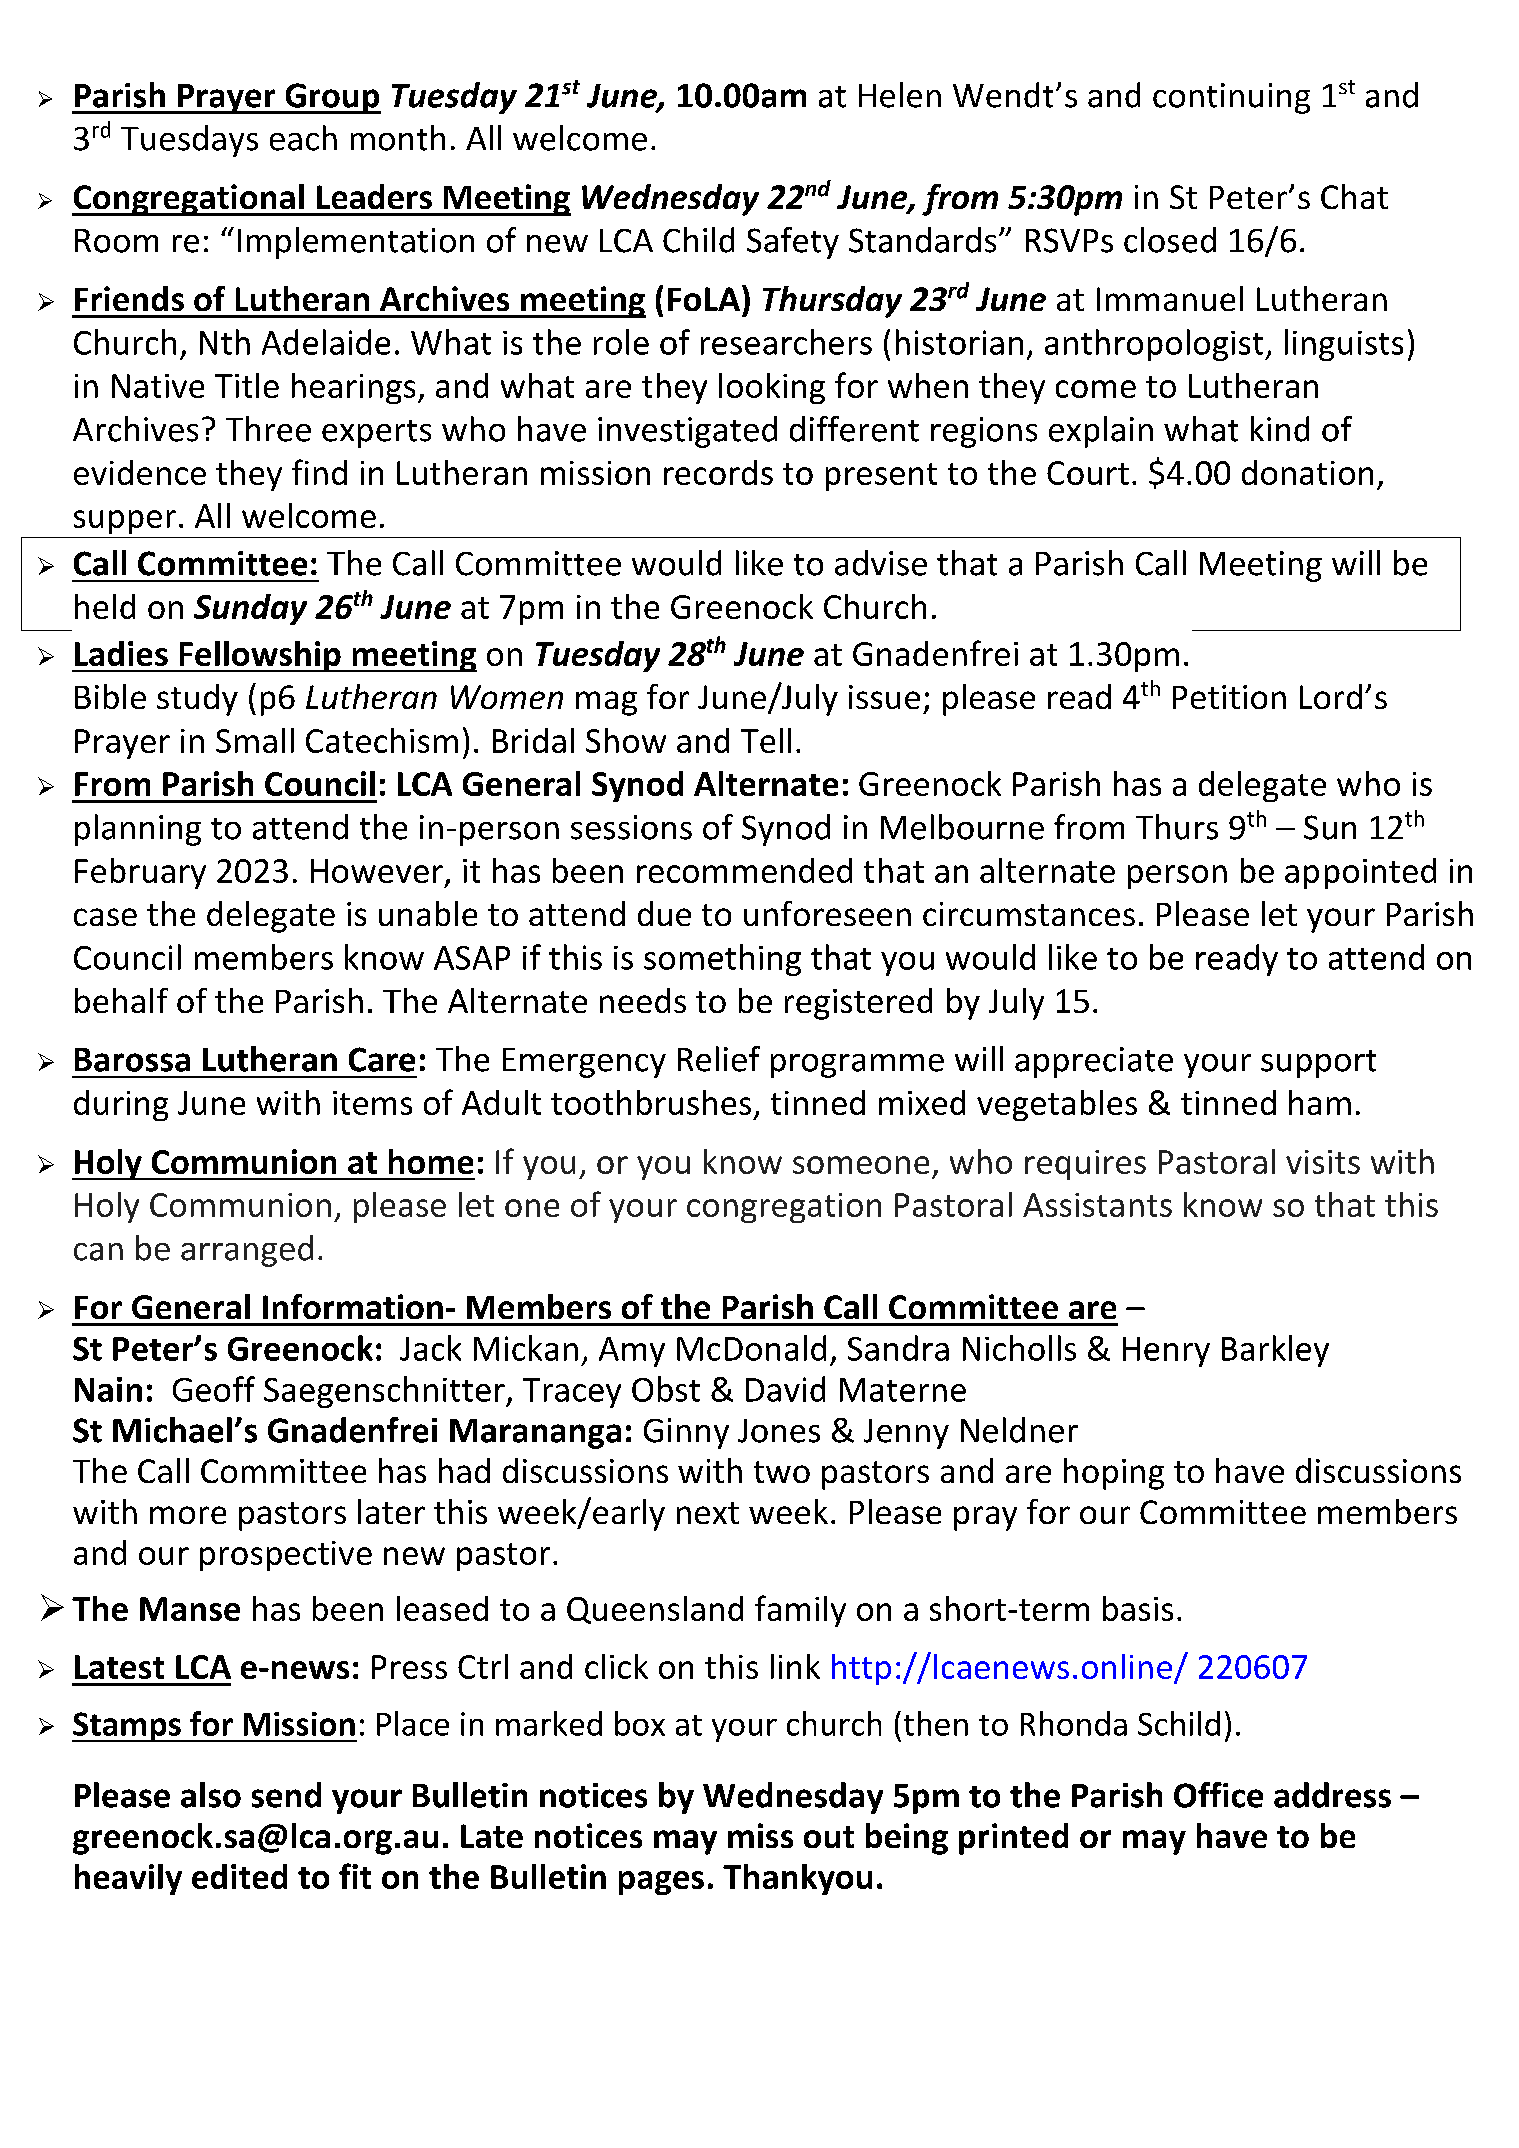  I want to click on continuing, so click(1231, 98).
